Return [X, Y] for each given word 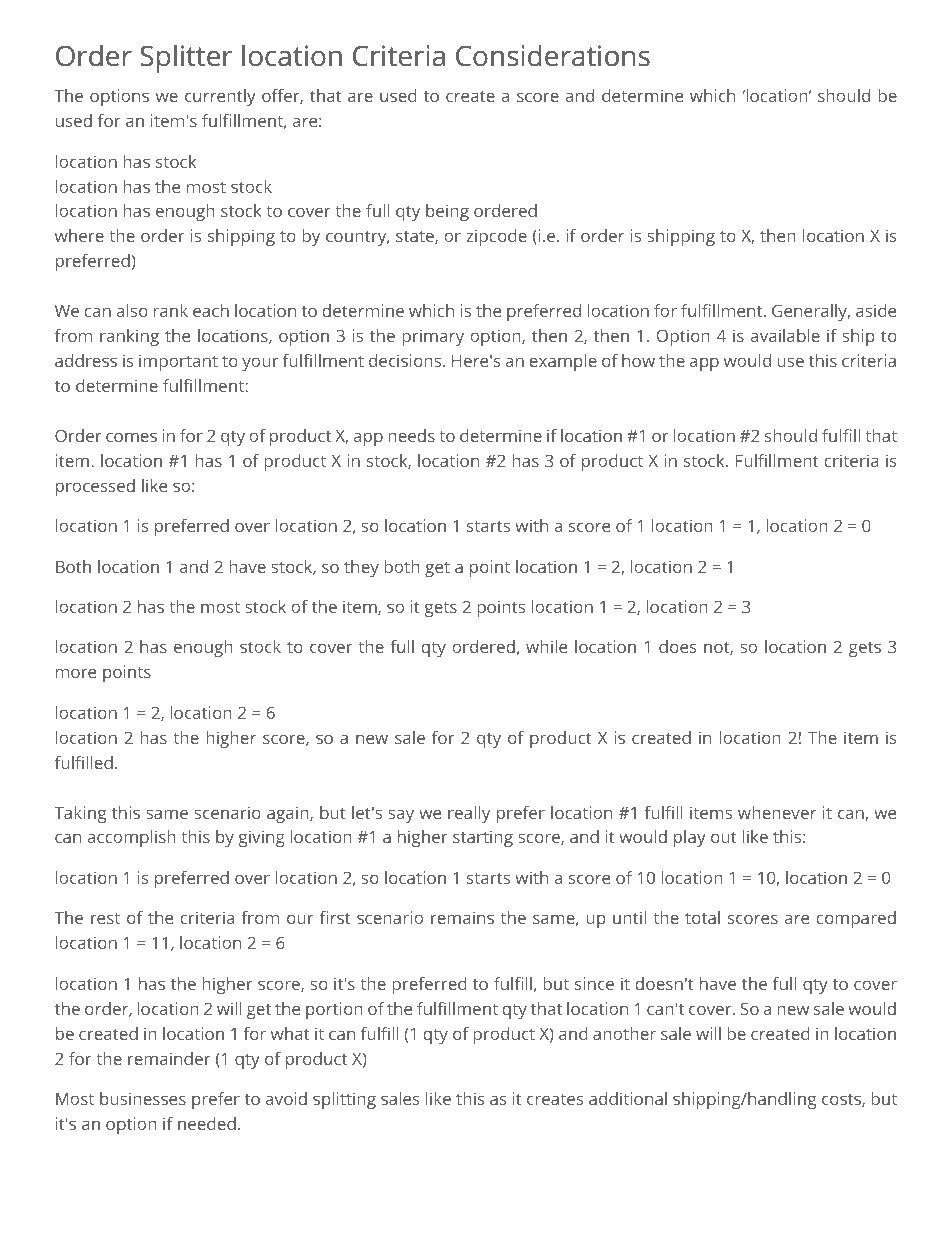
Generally [811, 312]
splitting [344, 1100]
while [546, 646]
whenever [777, 812]
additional [628, 1098]
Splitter [186, 58]
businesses [143, 1098]
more [76, 673]
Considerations [553, 55]
